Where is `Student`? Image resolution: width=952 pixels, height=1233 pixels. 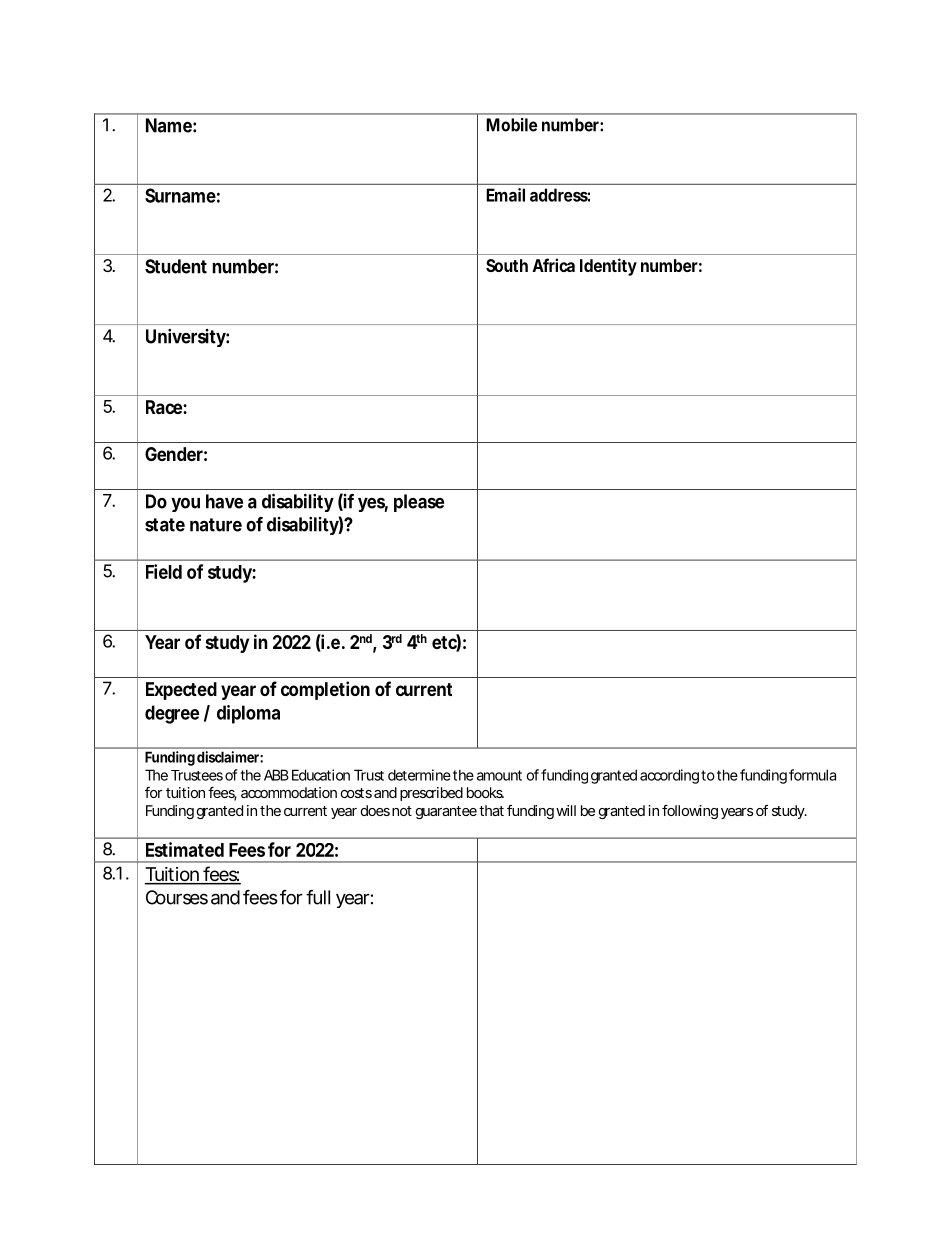 Student is located at coordinates (176, 266).
